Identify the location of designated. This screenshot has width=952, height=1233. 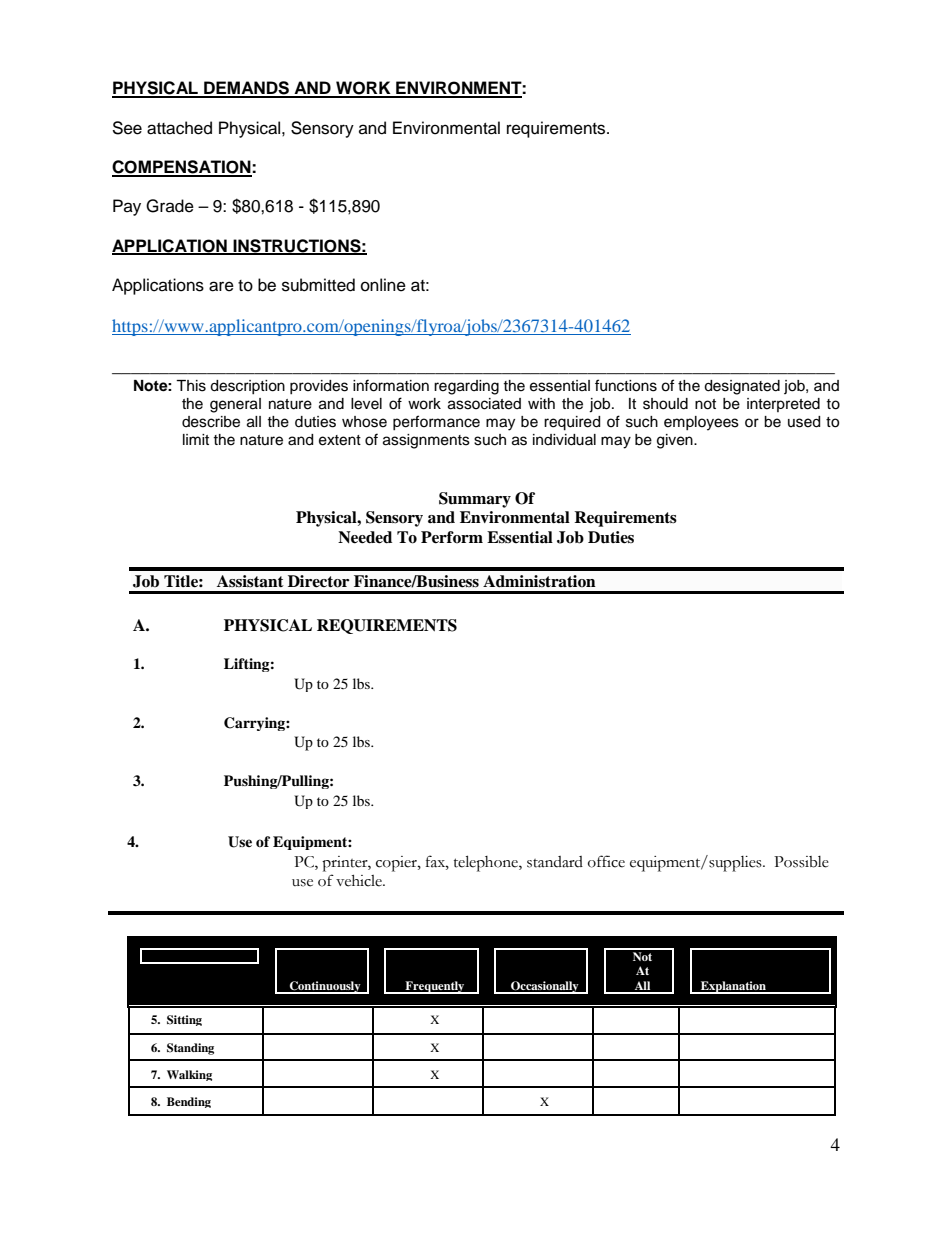
(742, 387).
